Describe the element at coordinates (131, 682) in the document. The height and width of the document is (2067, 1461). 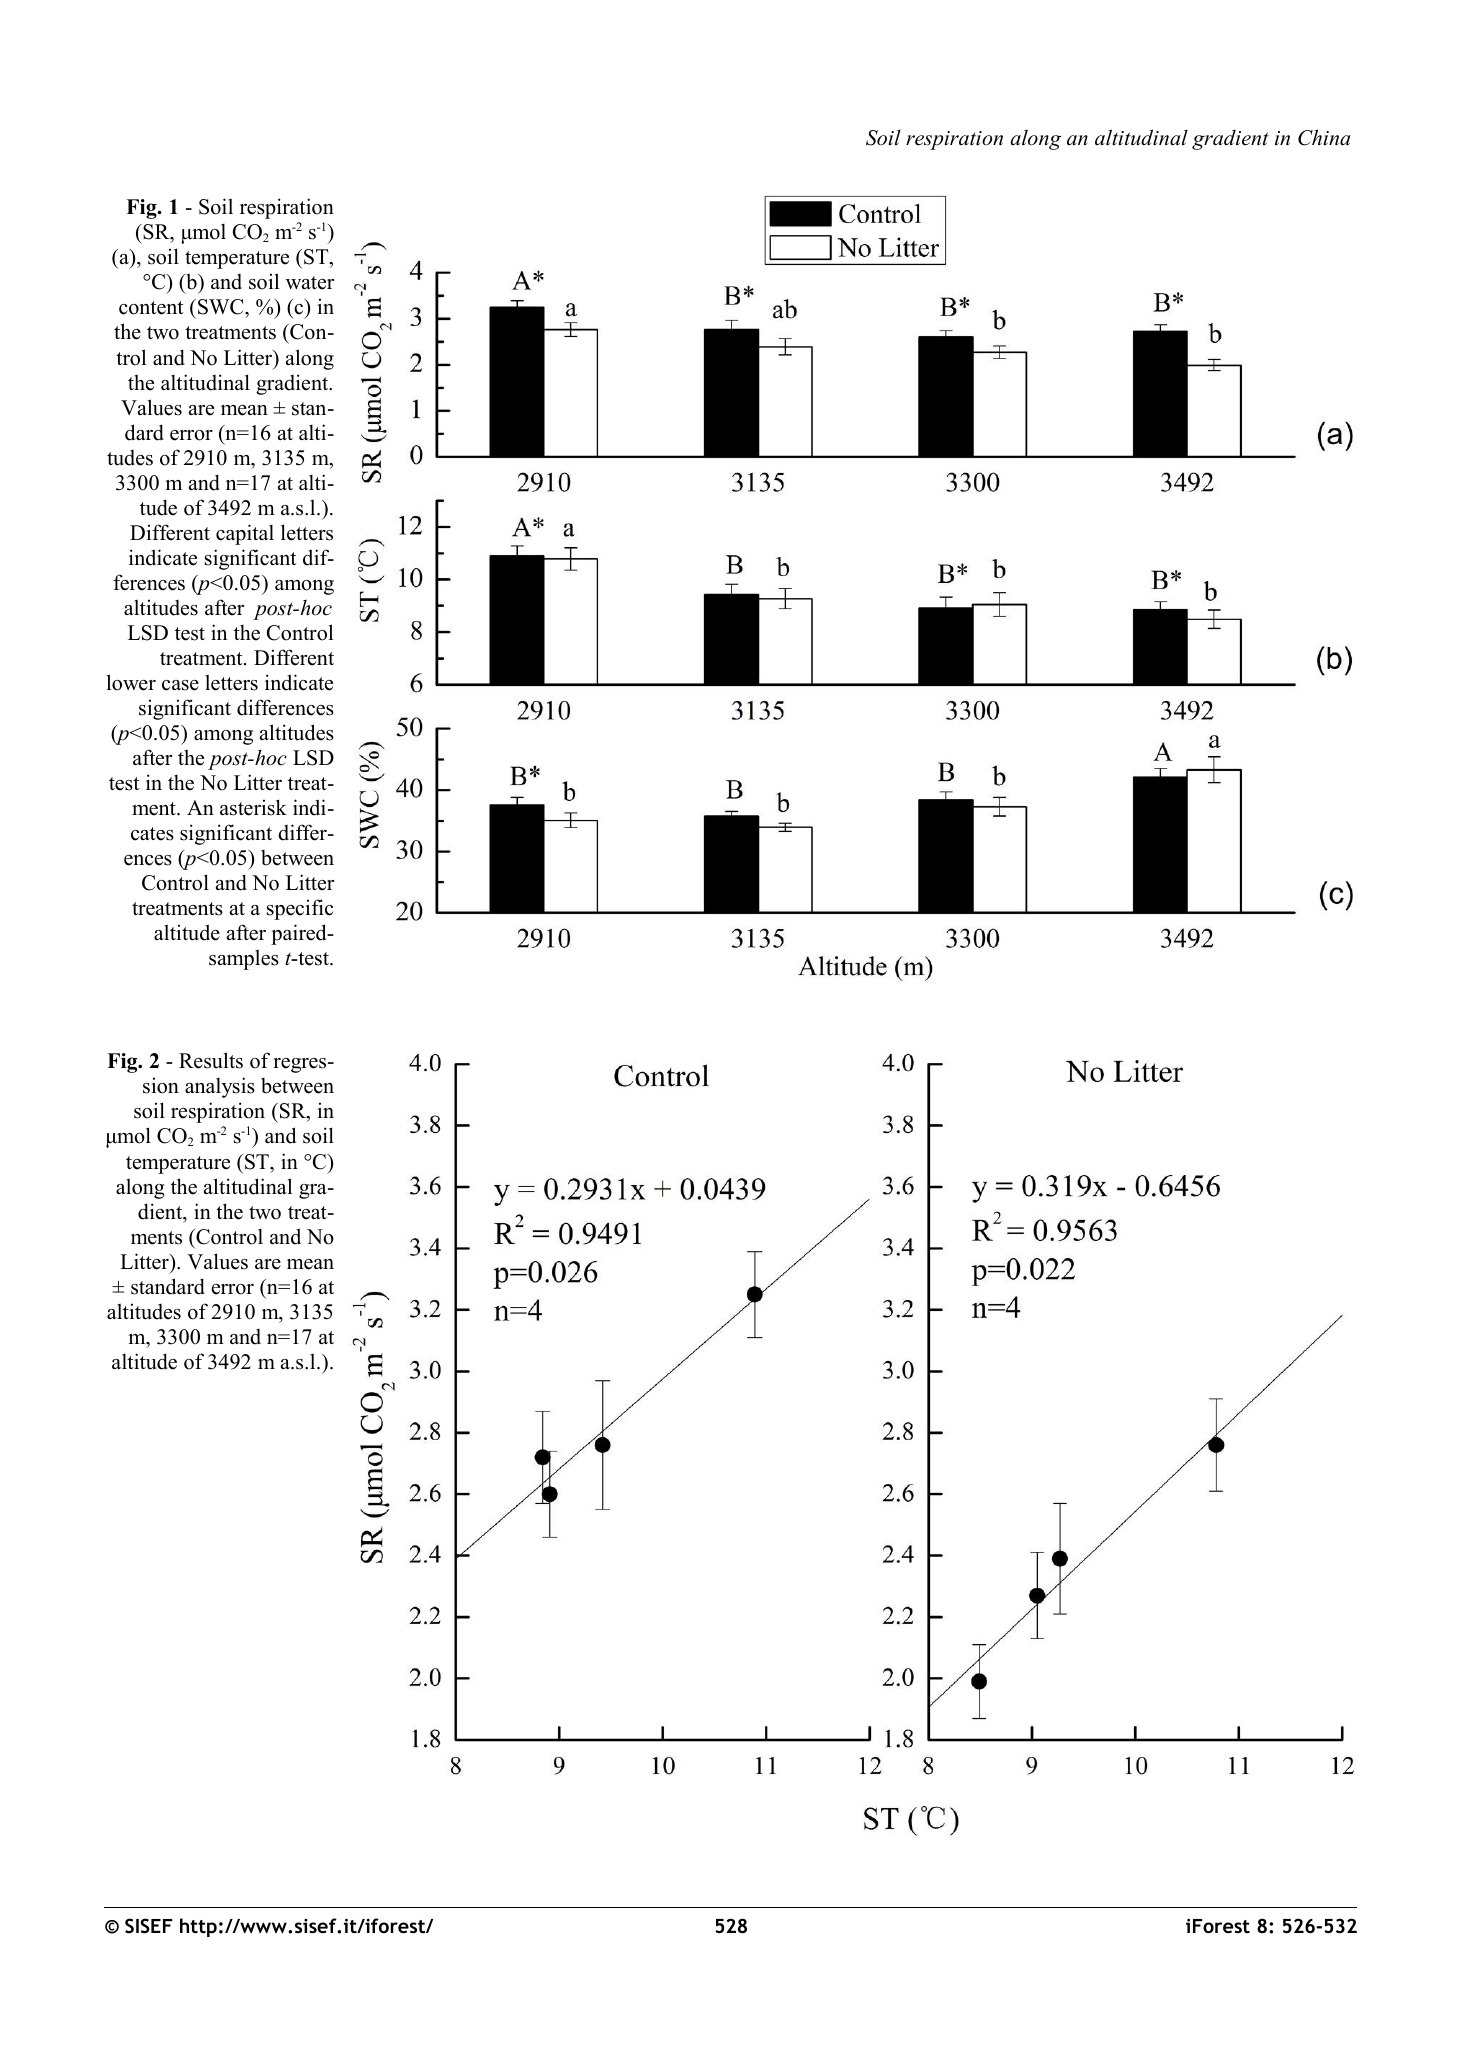
I see `lower` at that location.
